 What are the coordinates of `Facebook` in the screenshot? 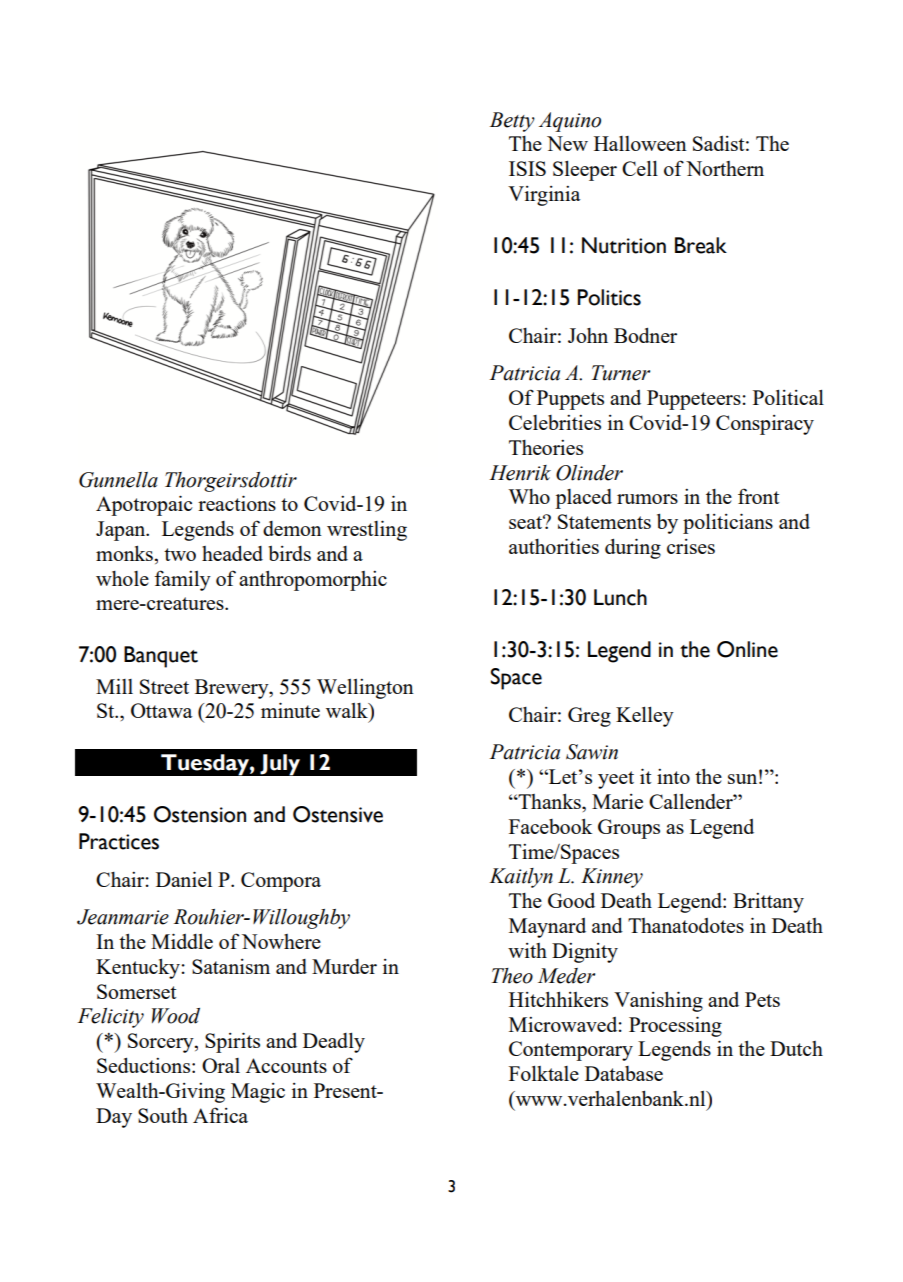 It's located at (550, 826).
